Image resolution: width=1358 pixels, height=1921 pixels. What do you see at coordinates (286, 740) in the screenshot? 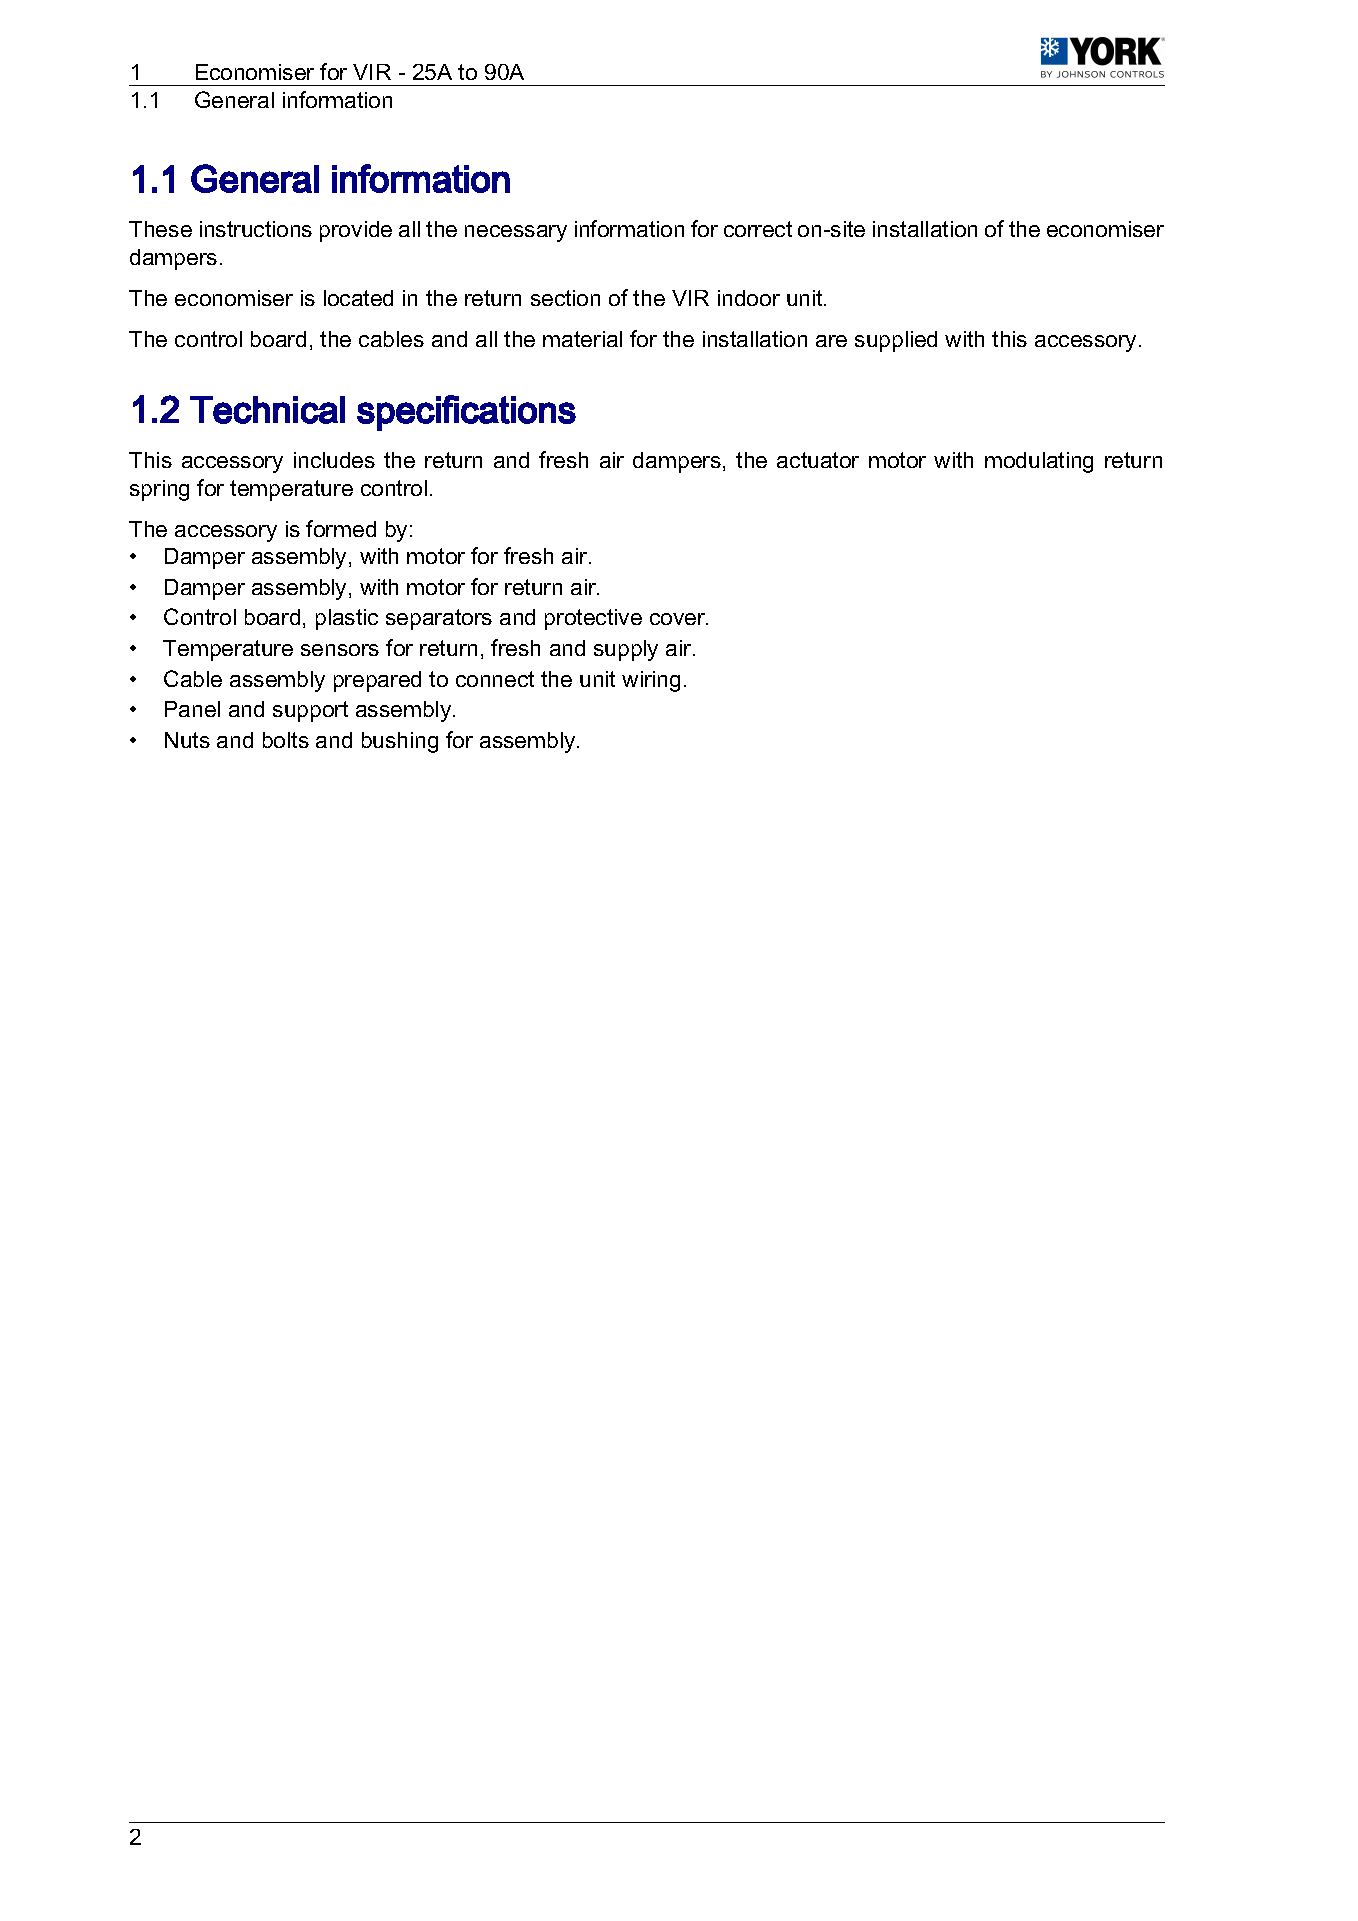
I see `bolts` at bounding box center [286, 740].
